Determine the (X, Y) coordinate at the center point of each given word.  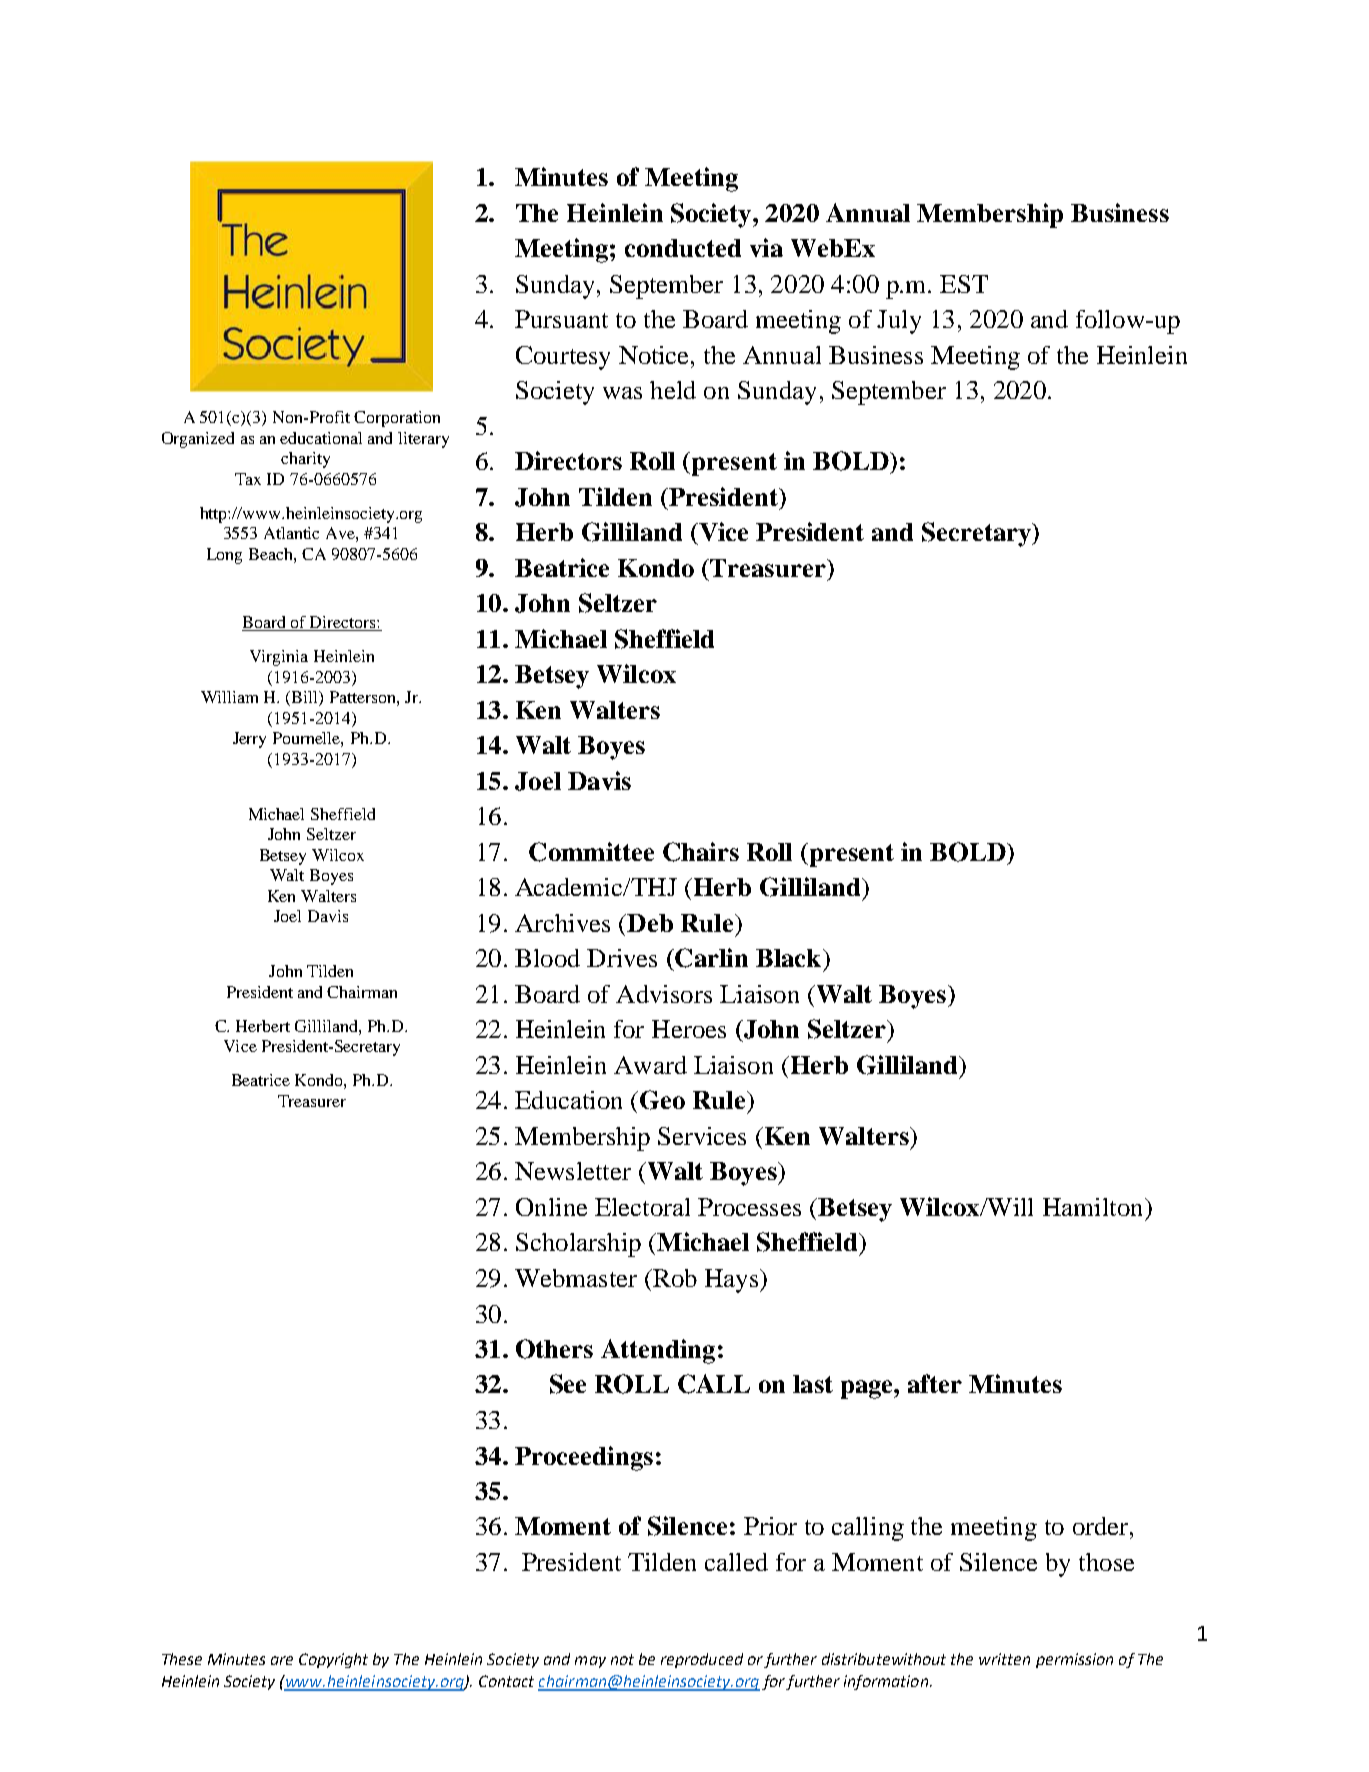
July (899, 322)
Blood (547, 958)
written (1004, 1659)
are (282, 1660)
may (590, 1662)
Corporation (397, 419)
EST (964, 284)
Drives (622, 958)
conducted (683, 248)
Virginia (279, 658)
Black (790, 958)
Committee (591, 852)
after (935, 1383)
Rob (674, 1278)
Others (554, 1349)
